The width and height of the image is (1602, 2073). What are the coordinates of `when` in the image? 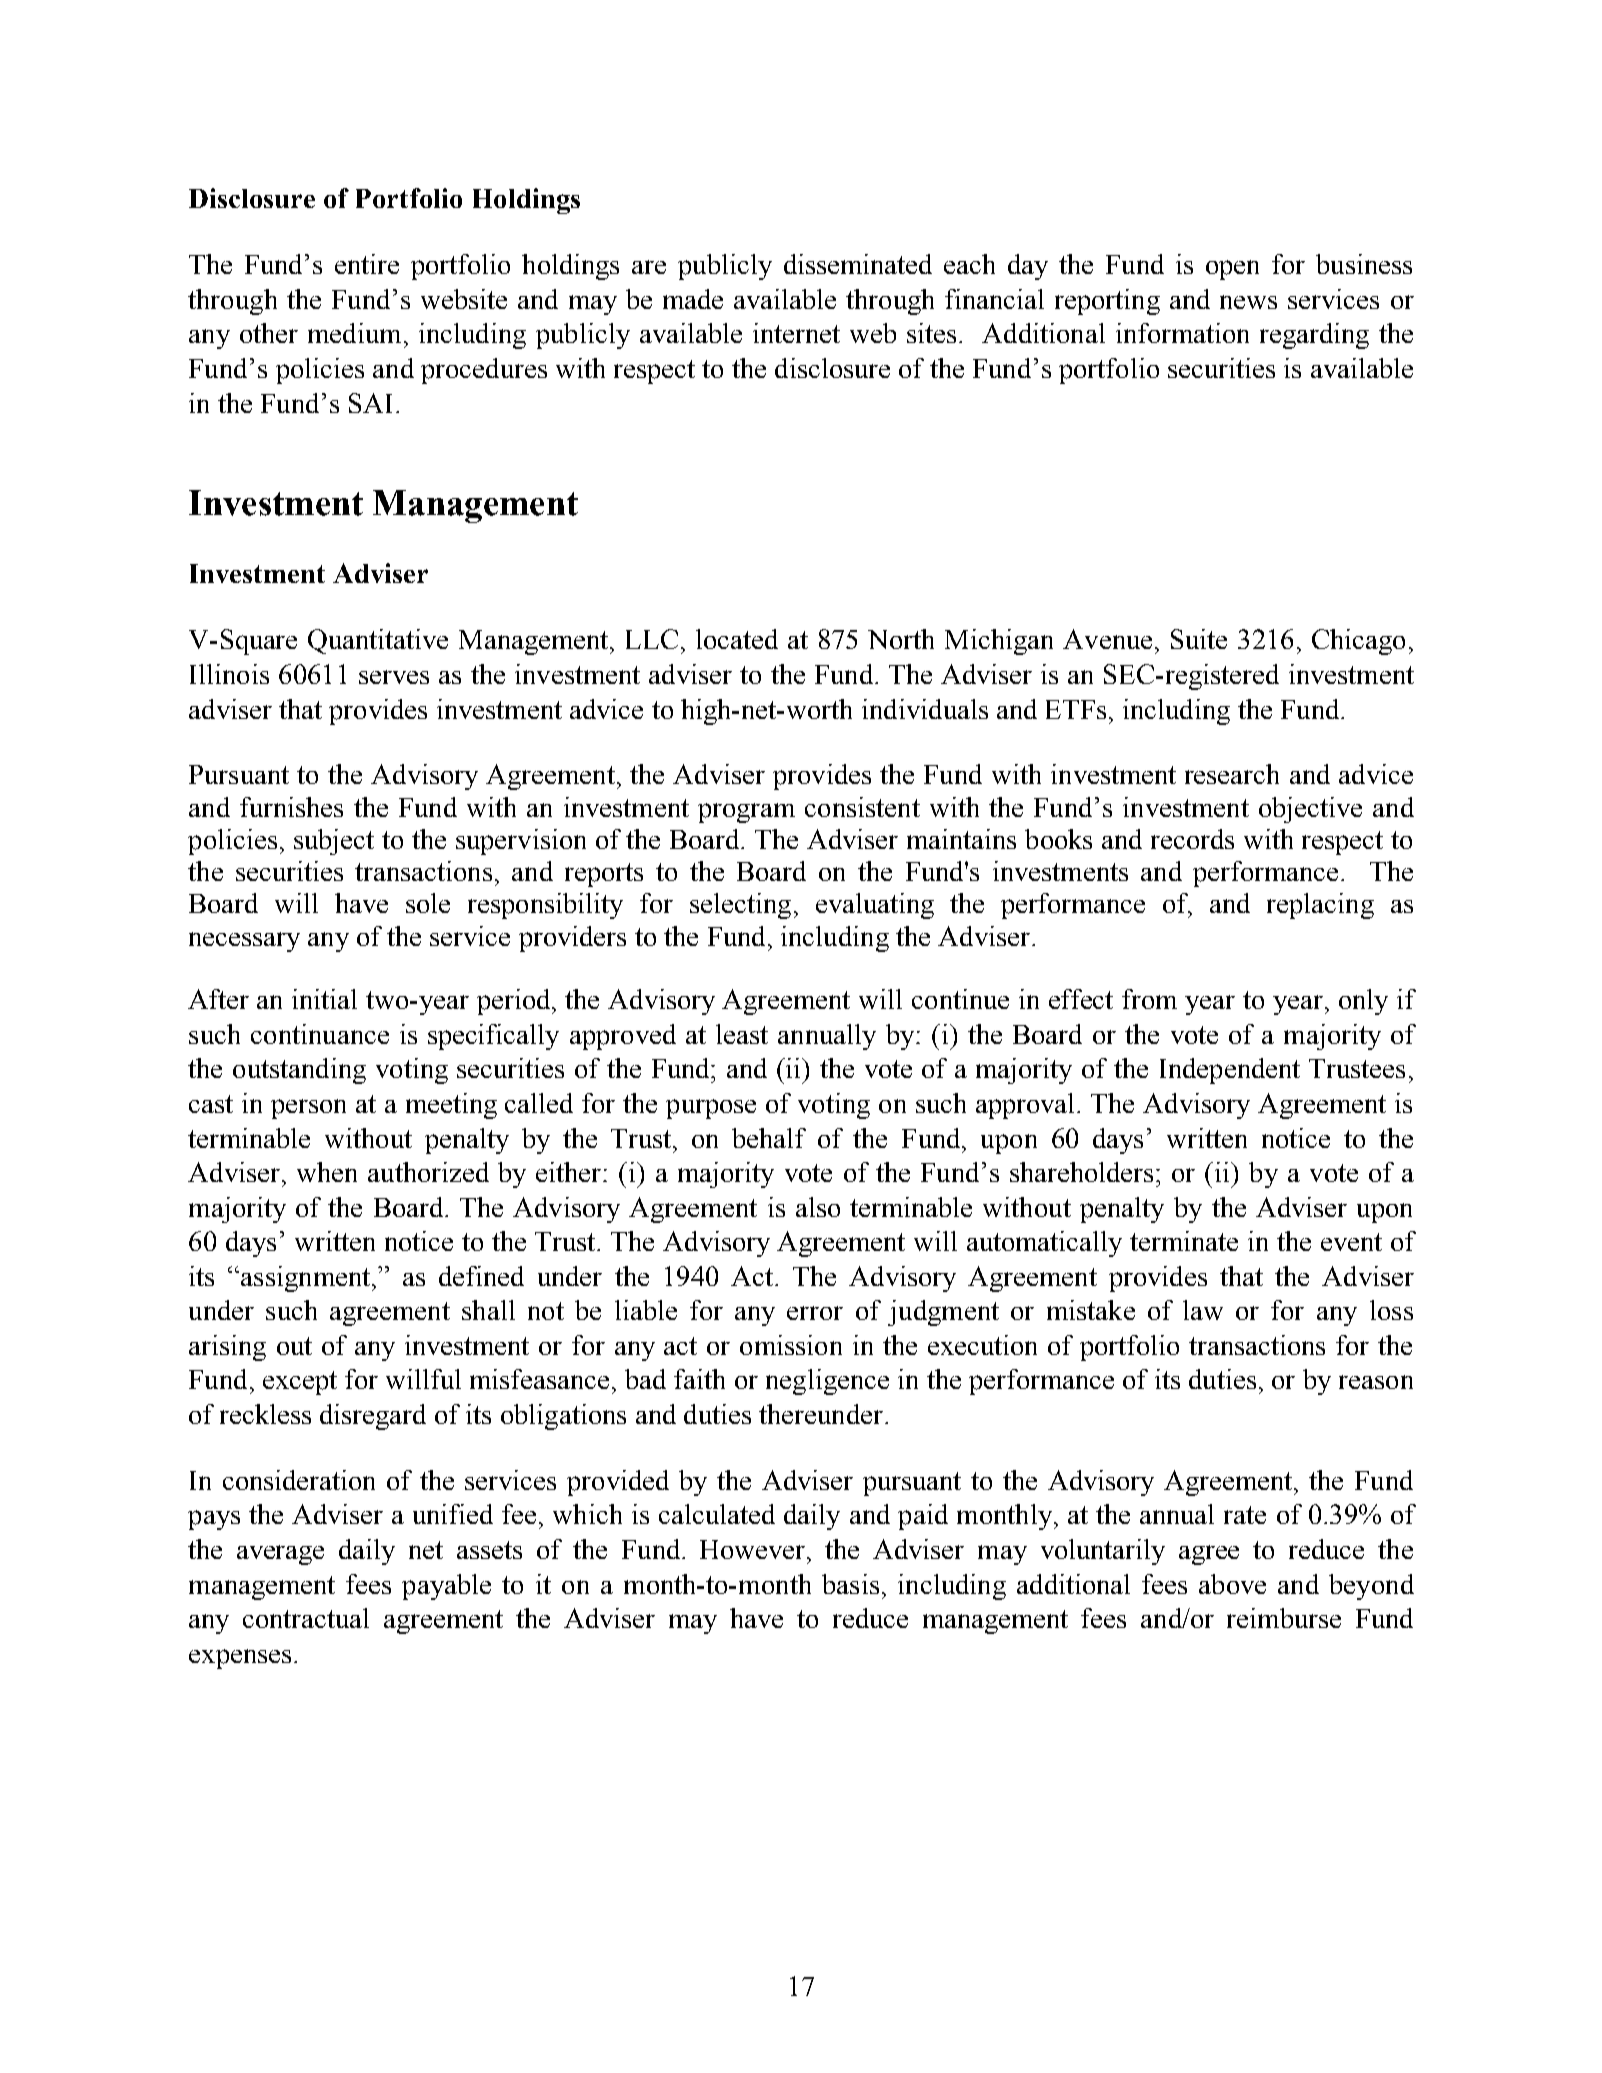 It's located at (327, 1172).
